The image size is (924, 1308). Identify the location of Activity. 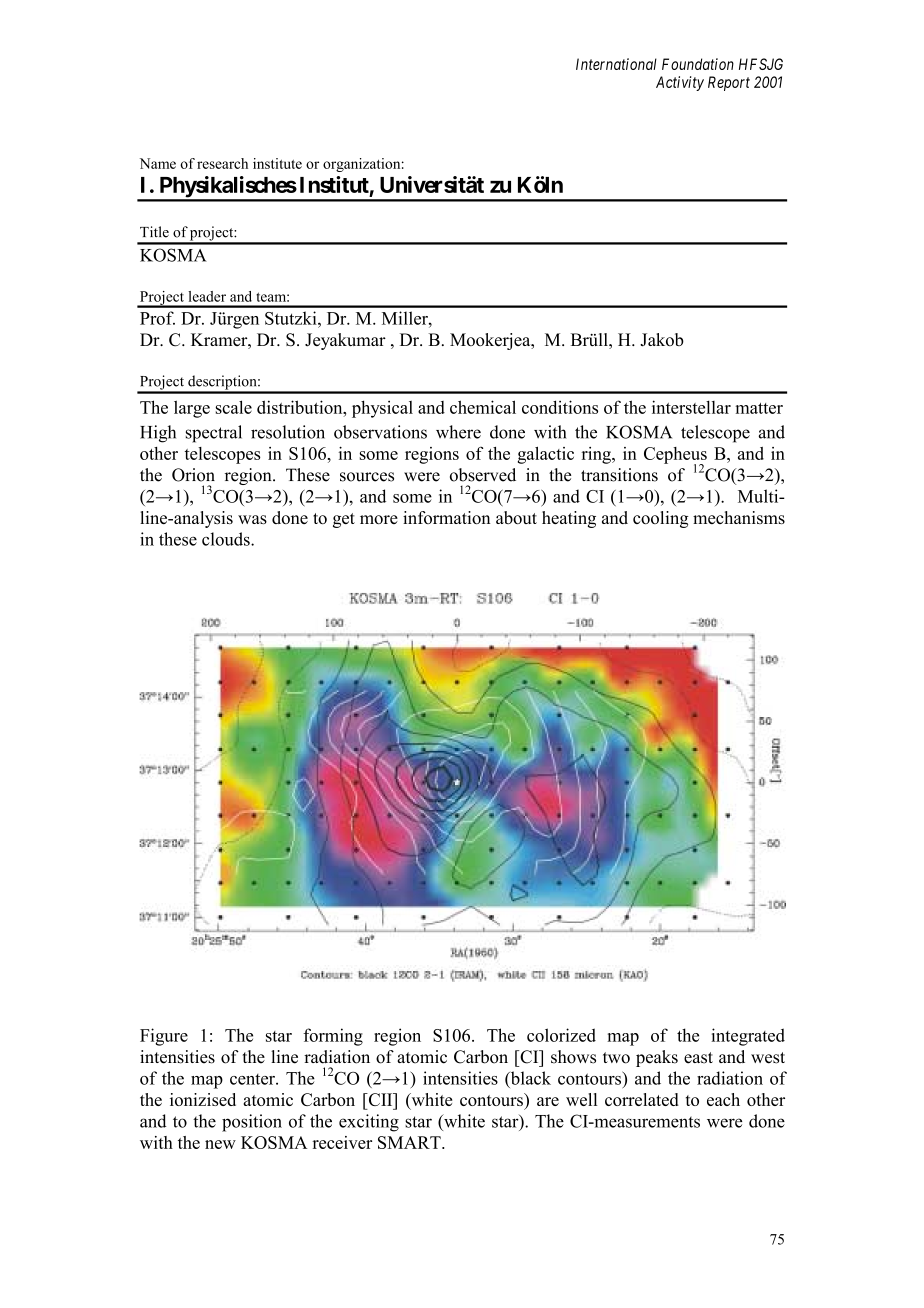
(680, 83).
